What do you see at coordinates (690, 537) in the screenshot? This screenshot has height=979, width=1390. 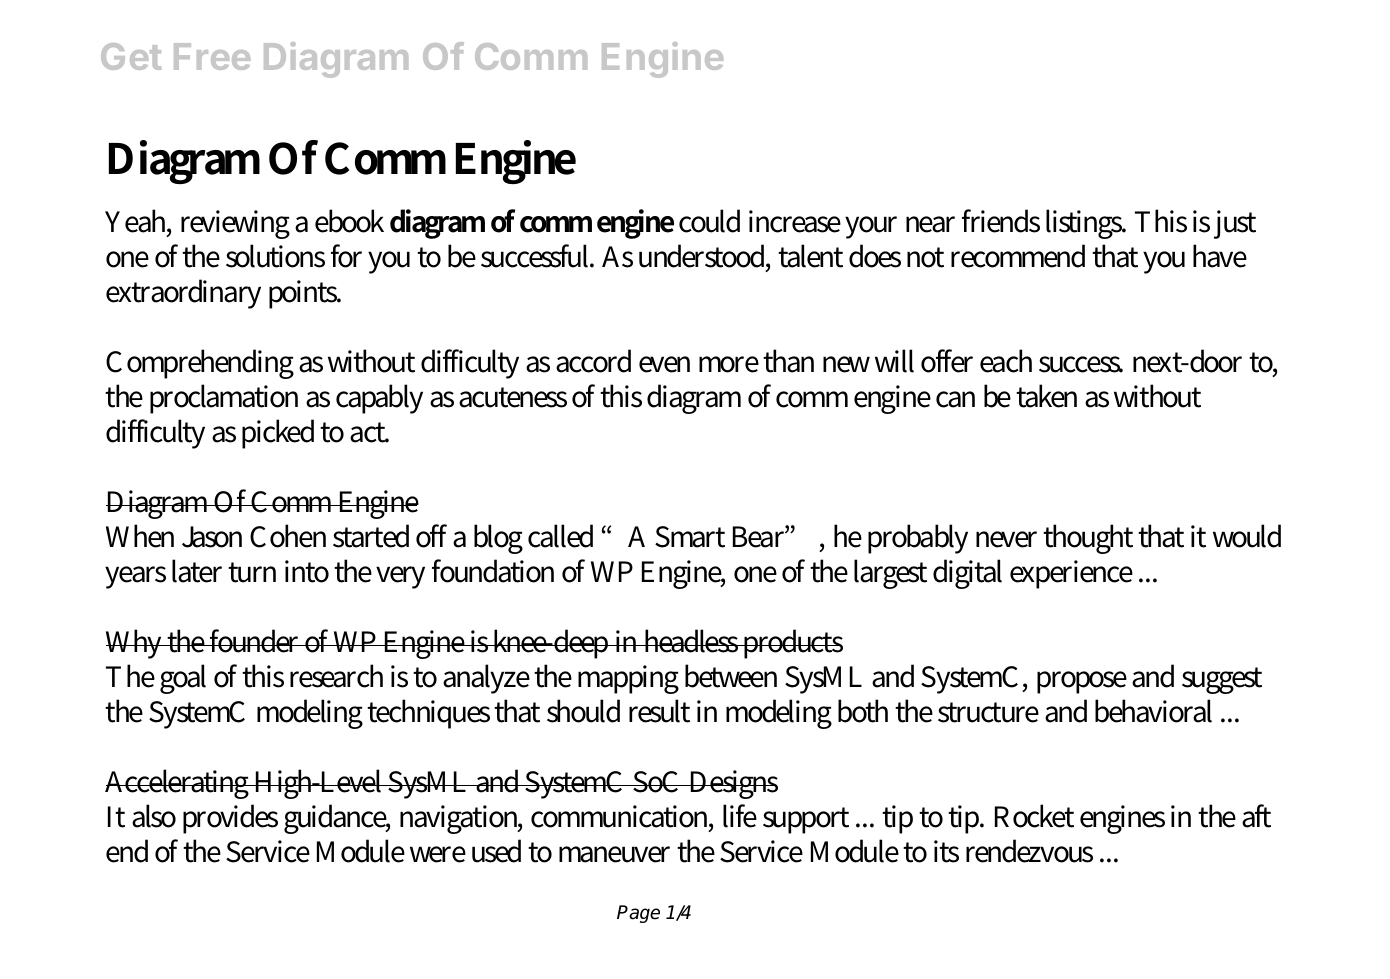 I see `Smart` at bounding box center [690, 537].
